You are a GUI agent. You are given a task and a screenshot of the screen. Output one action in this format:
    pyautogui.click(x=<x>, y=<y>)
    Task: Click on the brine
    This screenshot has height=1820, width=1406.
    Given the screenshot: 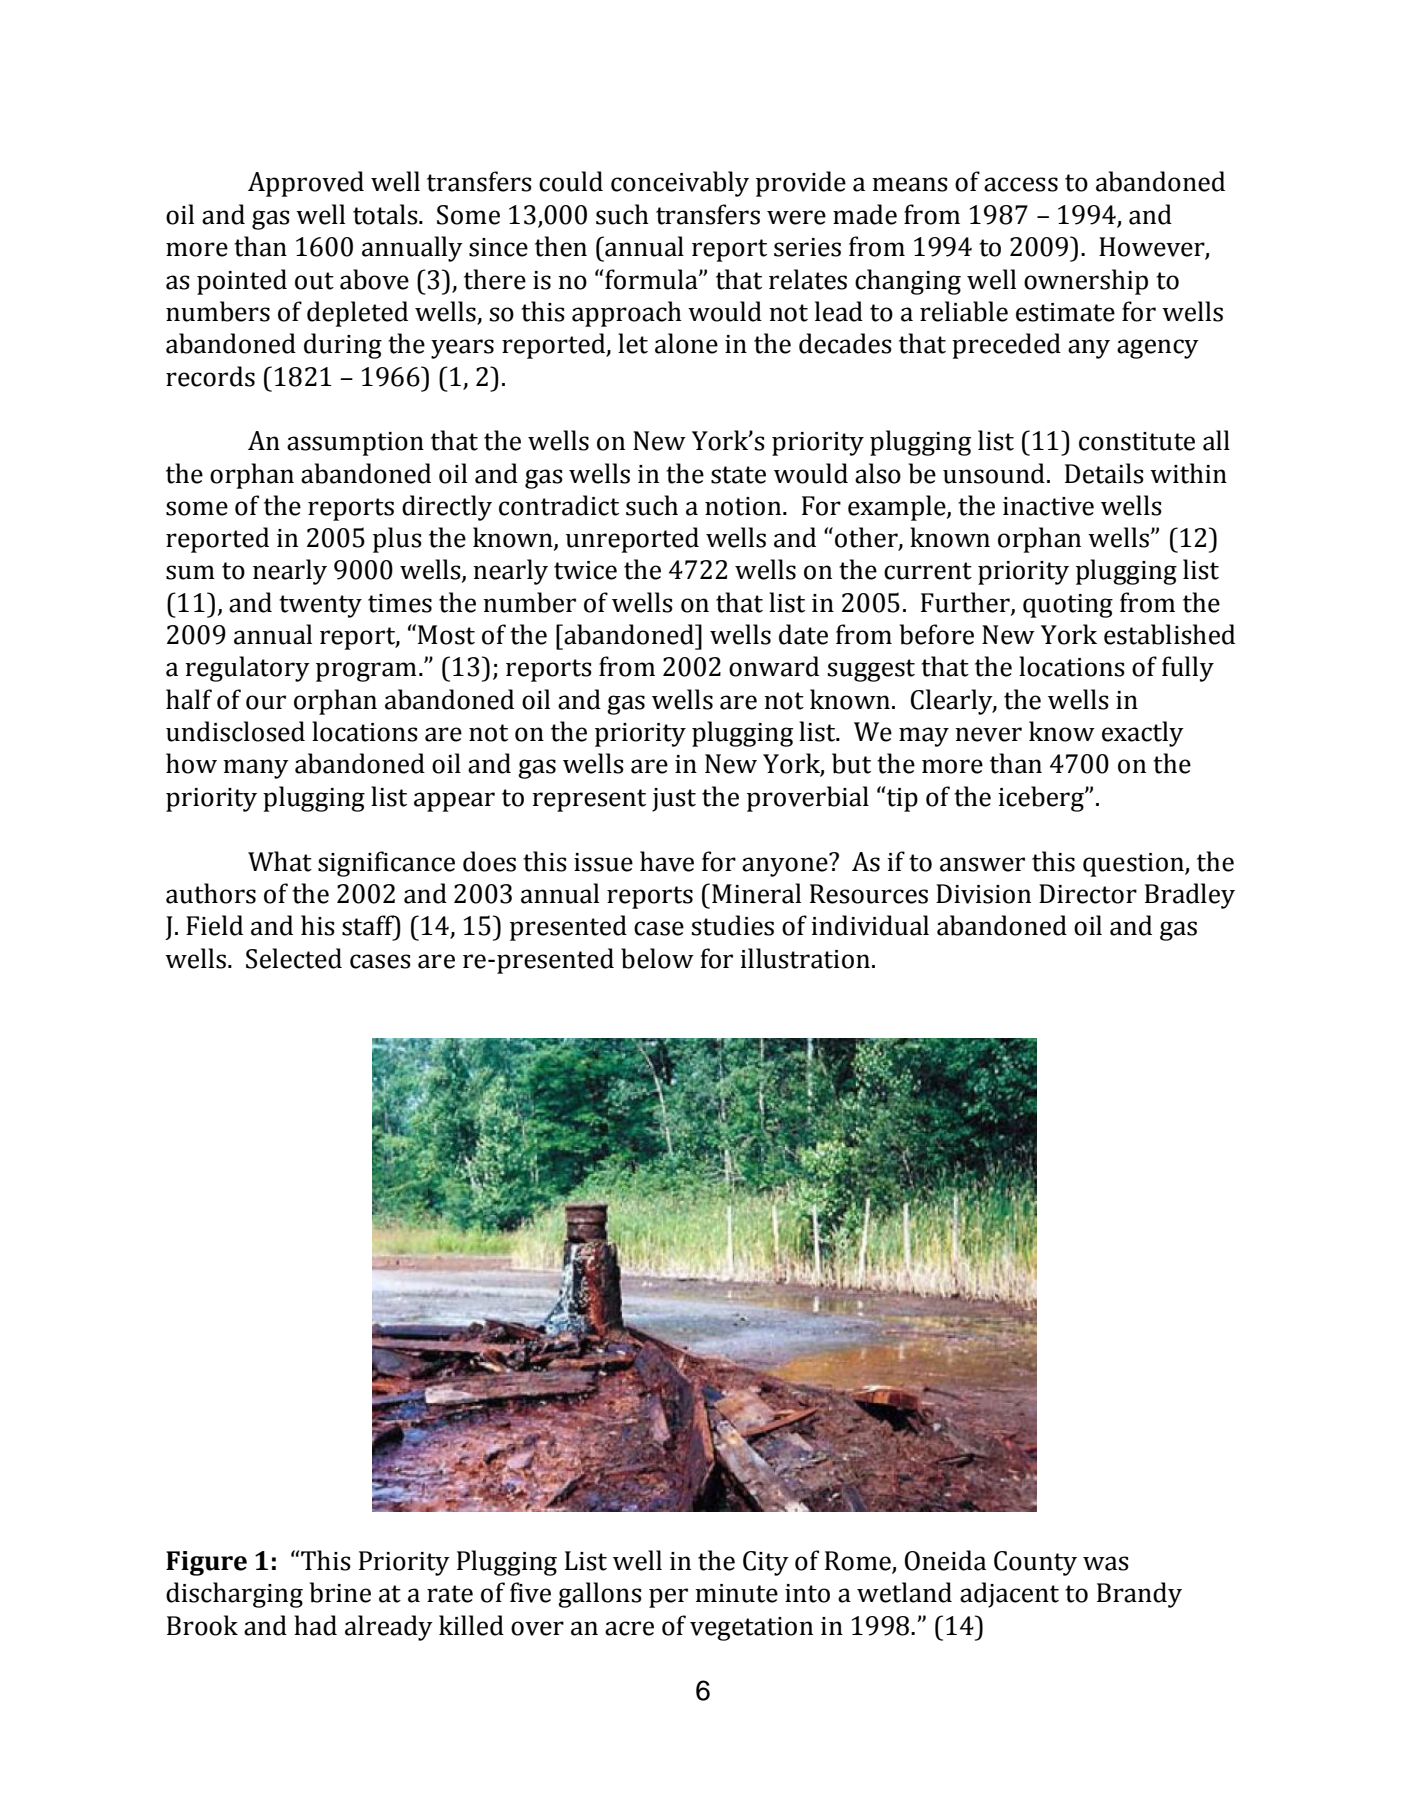 What is the action you would take?
    pyautogui.click(x=340, y=1592)
